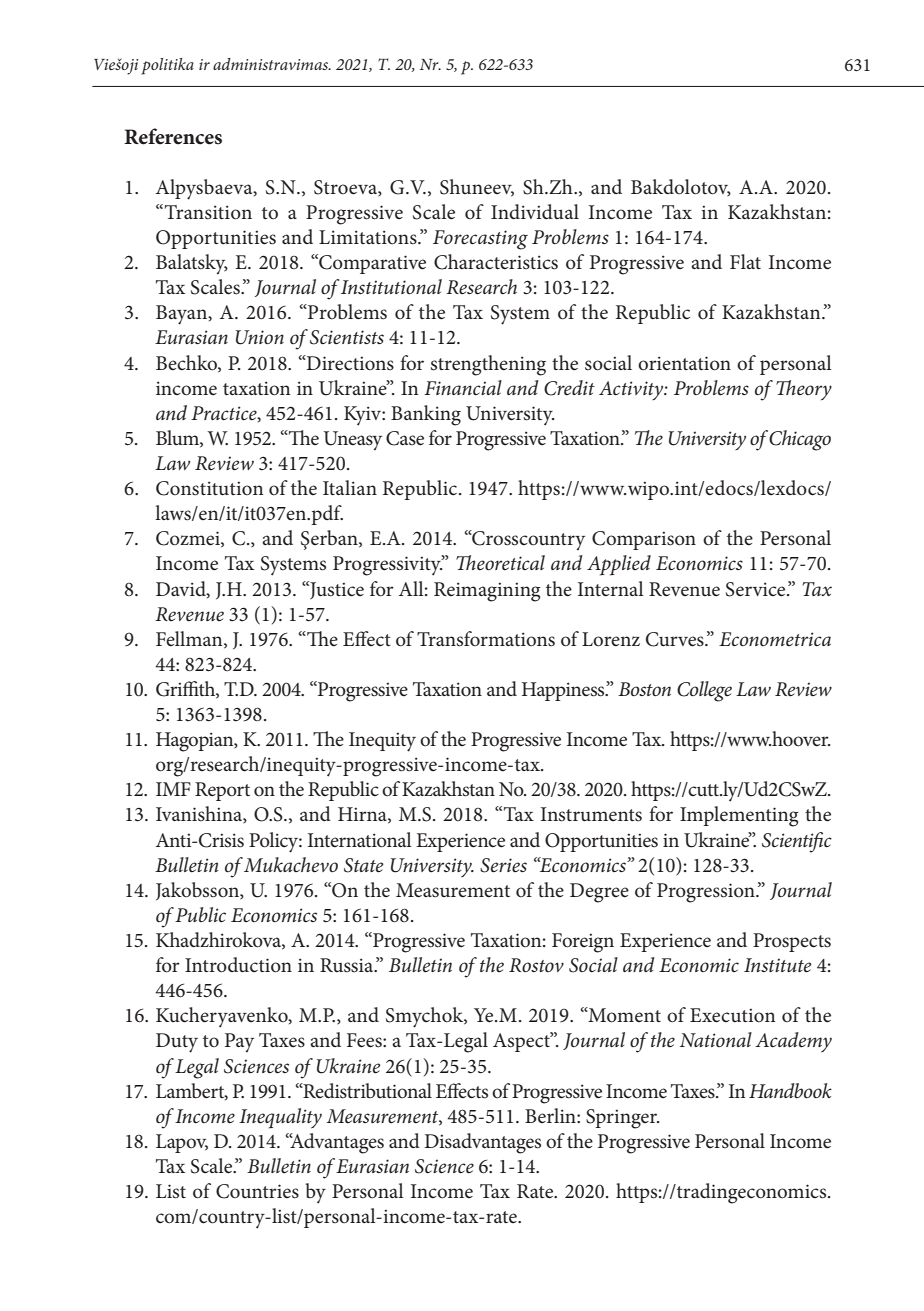 This page has height=1311, width=924. Describe the element at coordinates (790, 1091) in the page. I see `Handbook` at that location.
